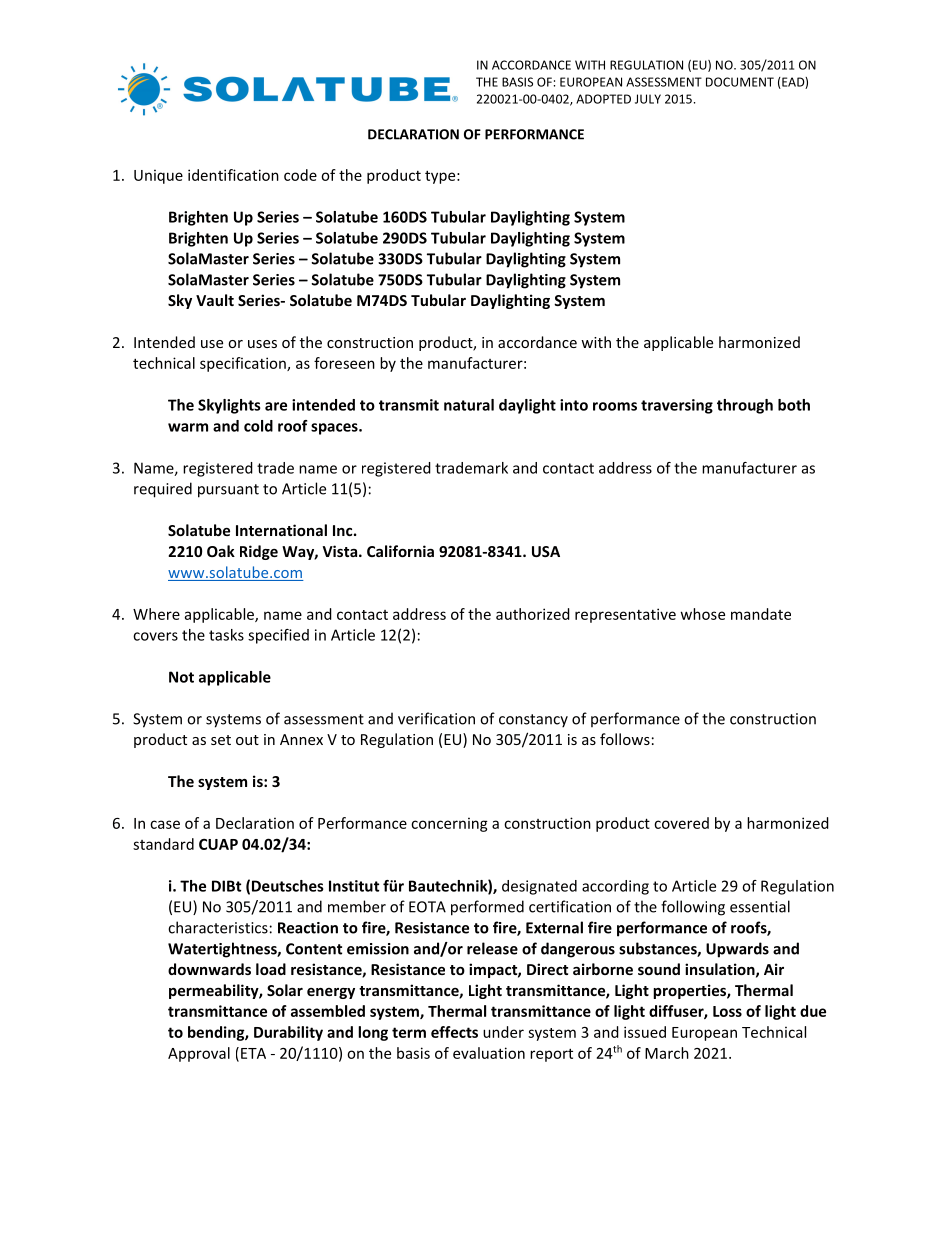 The image size is (952, 1233). I want to click on uses, so click(262, 344).
